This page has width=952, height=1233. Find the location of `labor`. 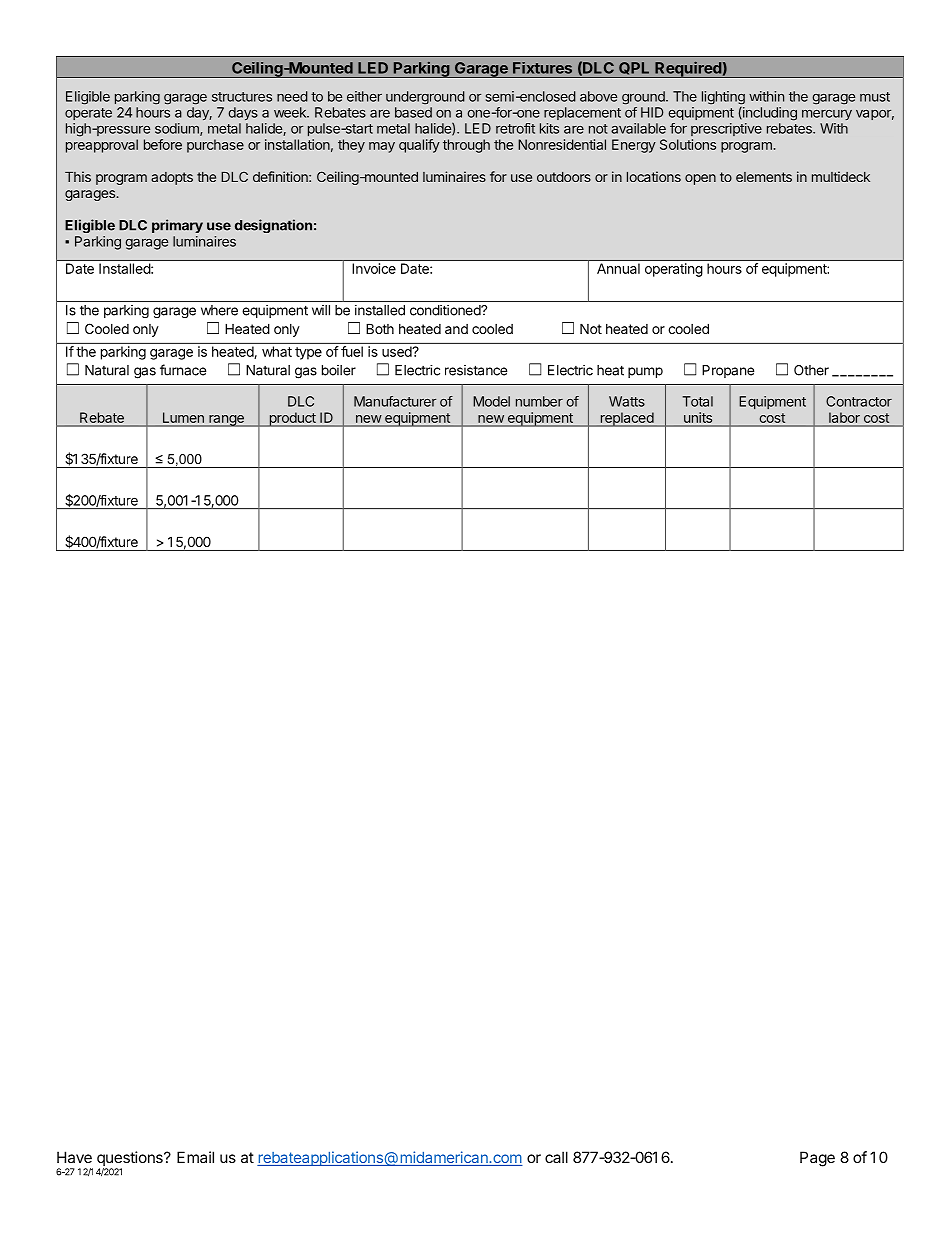

labor is located at coordinates (844, 418).
